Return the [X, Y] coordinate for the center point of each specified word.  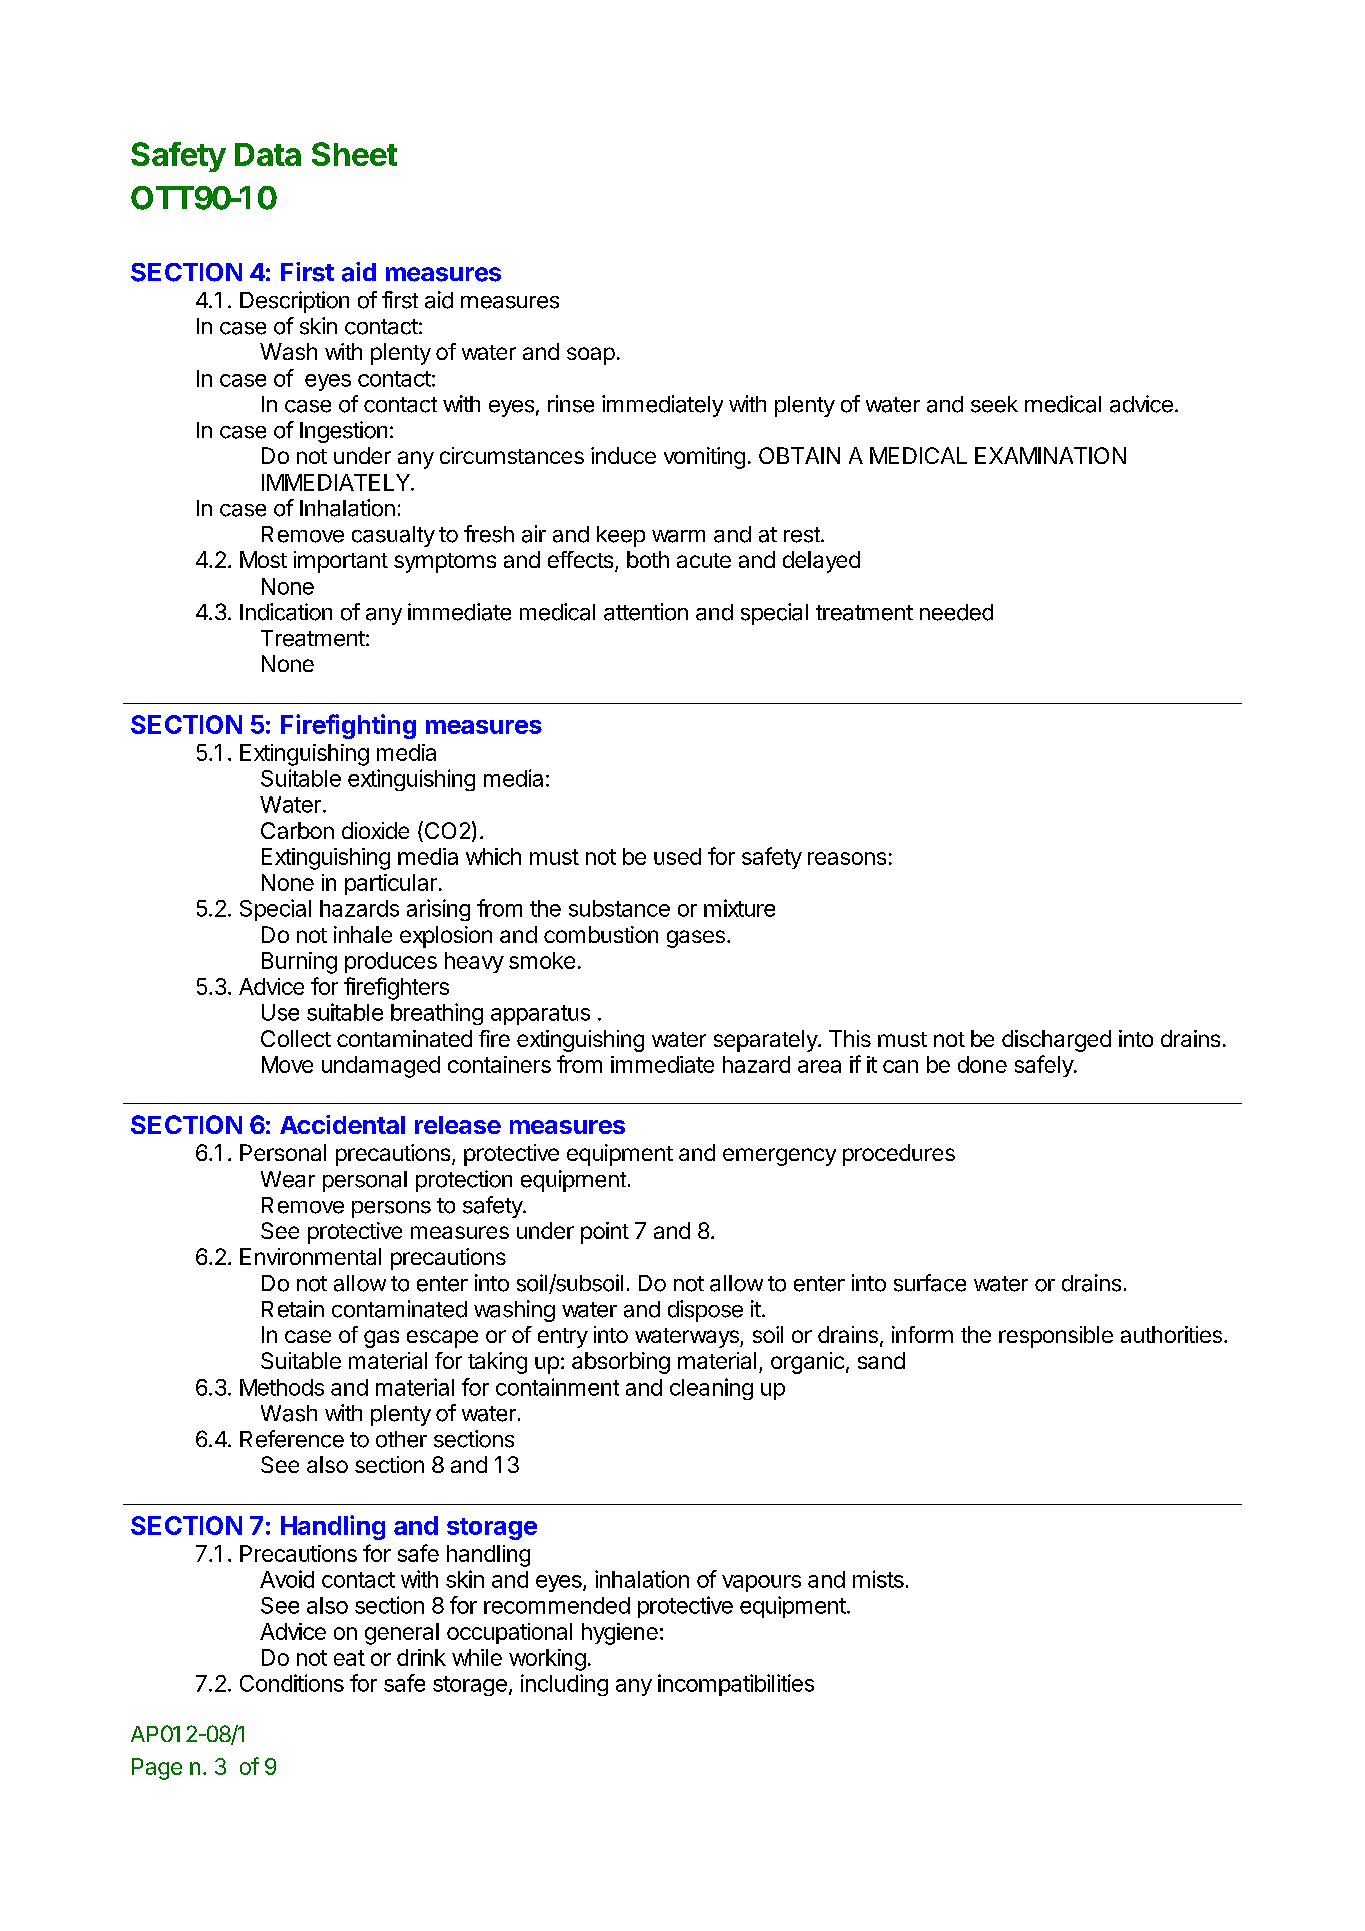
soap [591, 356]
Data [268, 154]
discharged [1056, 1041]
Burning [299, 963]
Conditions [292, 1683]
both [648, 559]
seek [994, 404]
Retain [293, 1309]
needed [956, 612]
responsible [1056, 1337]
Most [263, 559]
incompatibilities [736, 1685]
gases [696, 939]
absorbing [621, 1363]
